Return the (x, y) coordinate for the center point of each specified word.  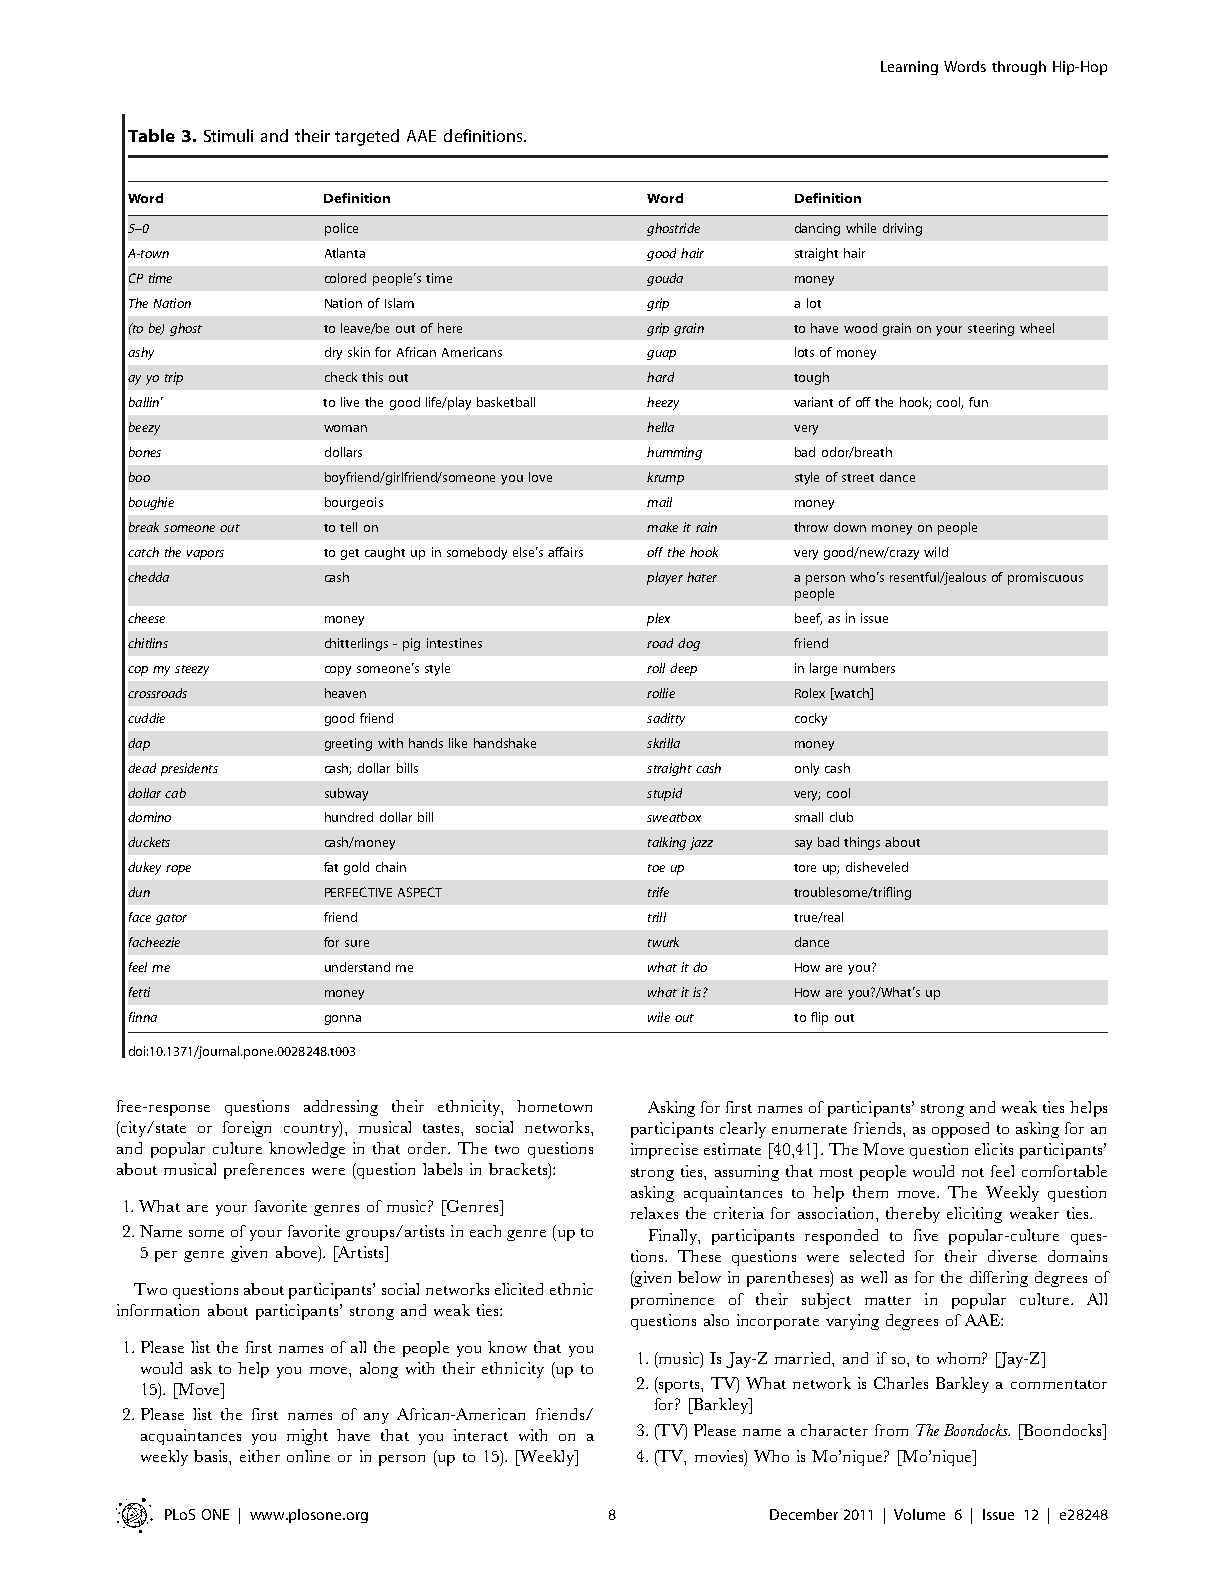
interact (481, 1435)
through (1019, 68)
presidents (189, 769)
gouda (665, 279)
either (260, 1456)
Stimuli (228, 135)
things (862, 843)
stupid (664, 794)
